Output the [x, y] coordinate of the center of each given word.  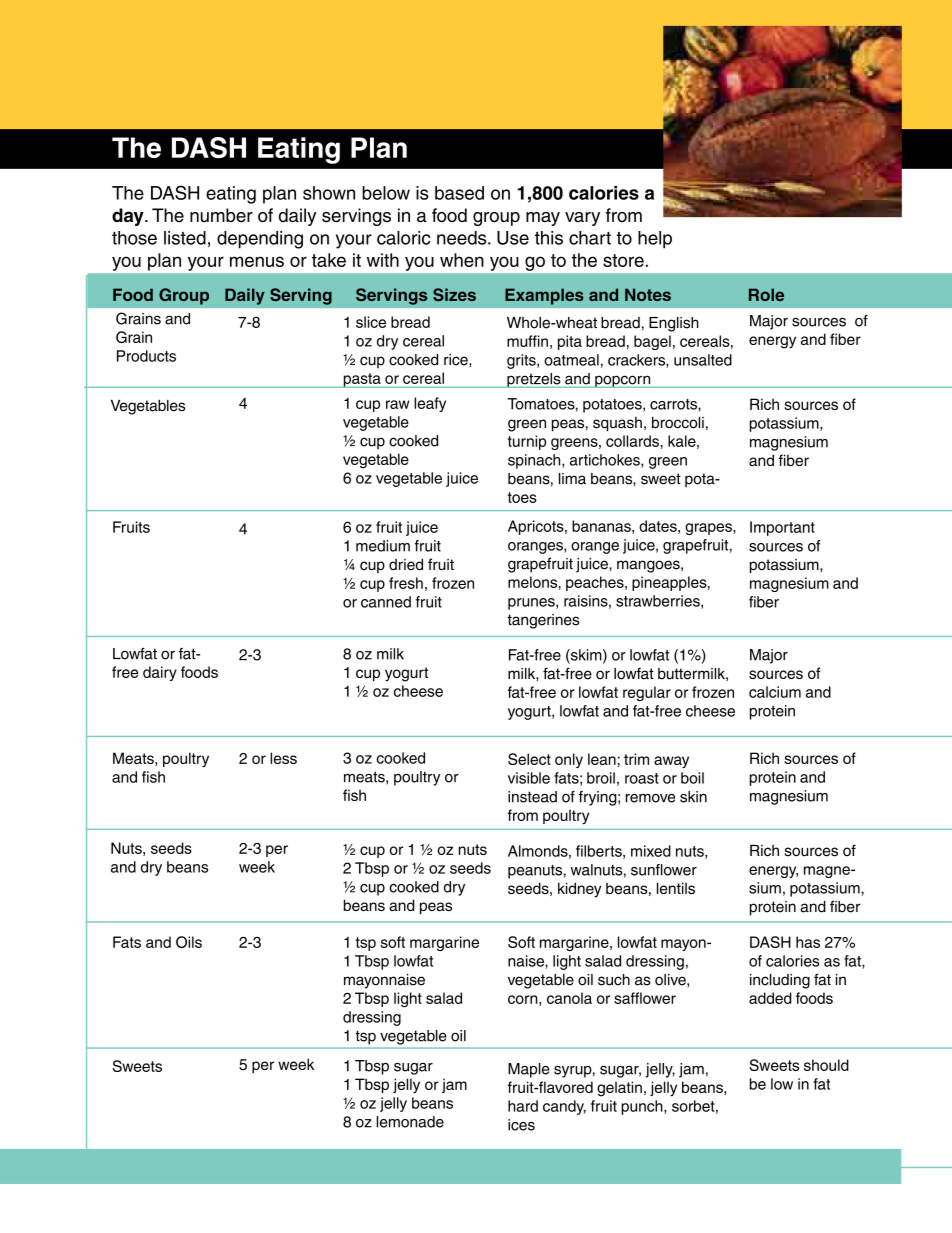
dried [406, 565]
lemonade [410, 1122]
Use [513, 238]
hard [523, 1106]
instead [532, 797]
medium [383, 546]
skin [693, 797]
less [283, 758]
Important [782, 528]
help [655, 240]
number [221, 215]
